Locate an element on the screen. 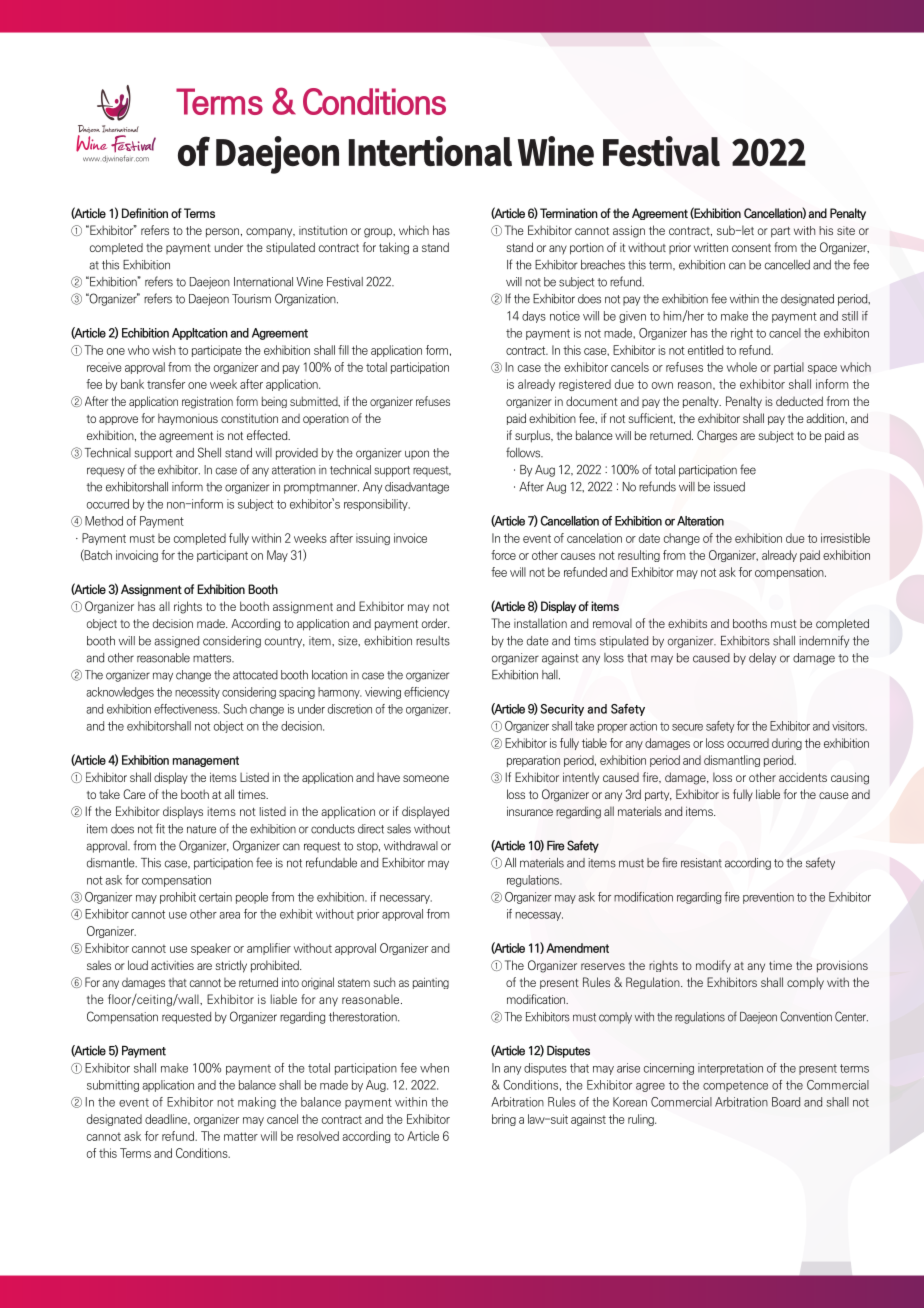 Image resolution: width=924 pixels, height=1308 pixels. person is located at coordinates (224, 233).
